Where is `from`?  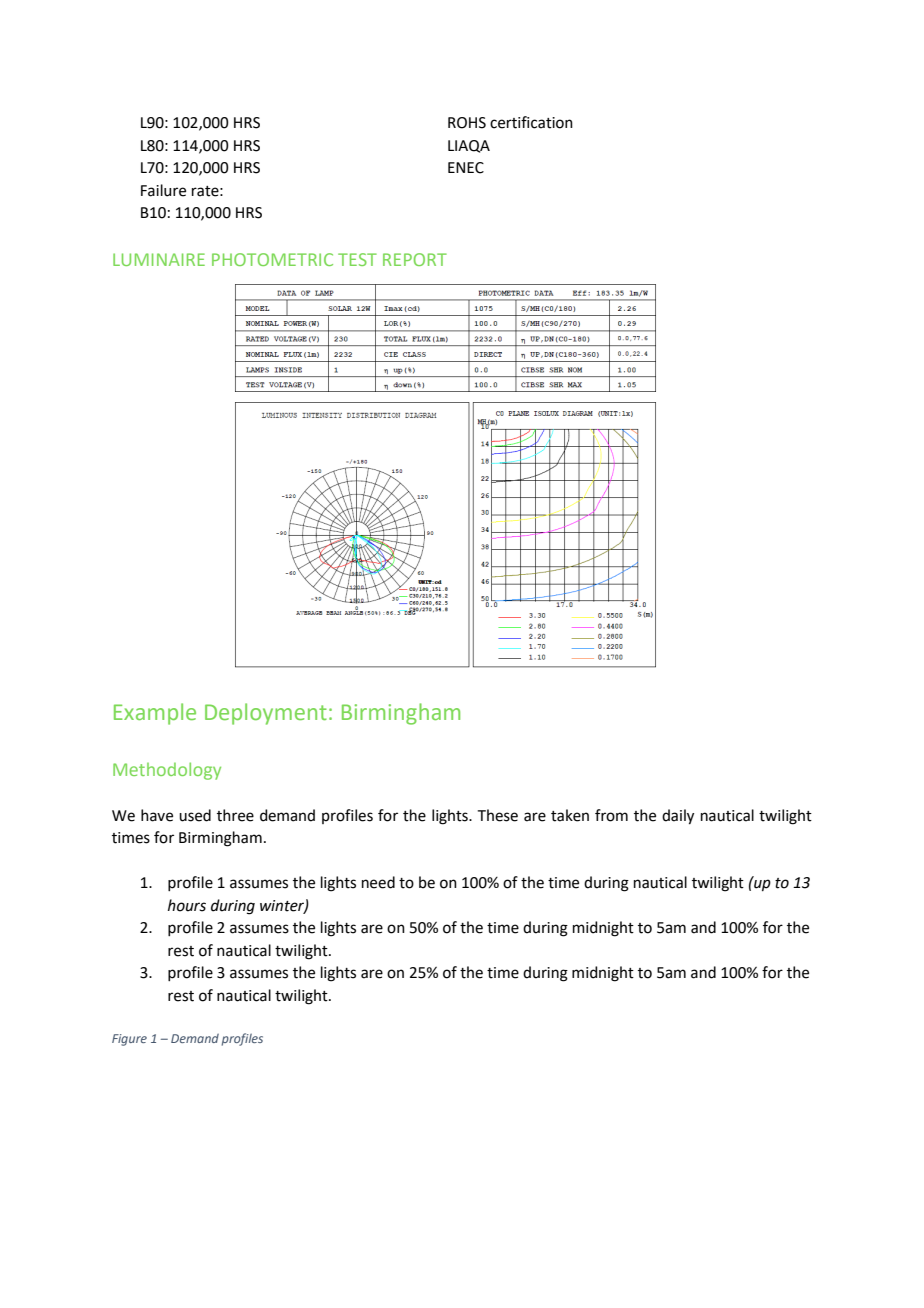
from is located at coordinates (611, 815).
